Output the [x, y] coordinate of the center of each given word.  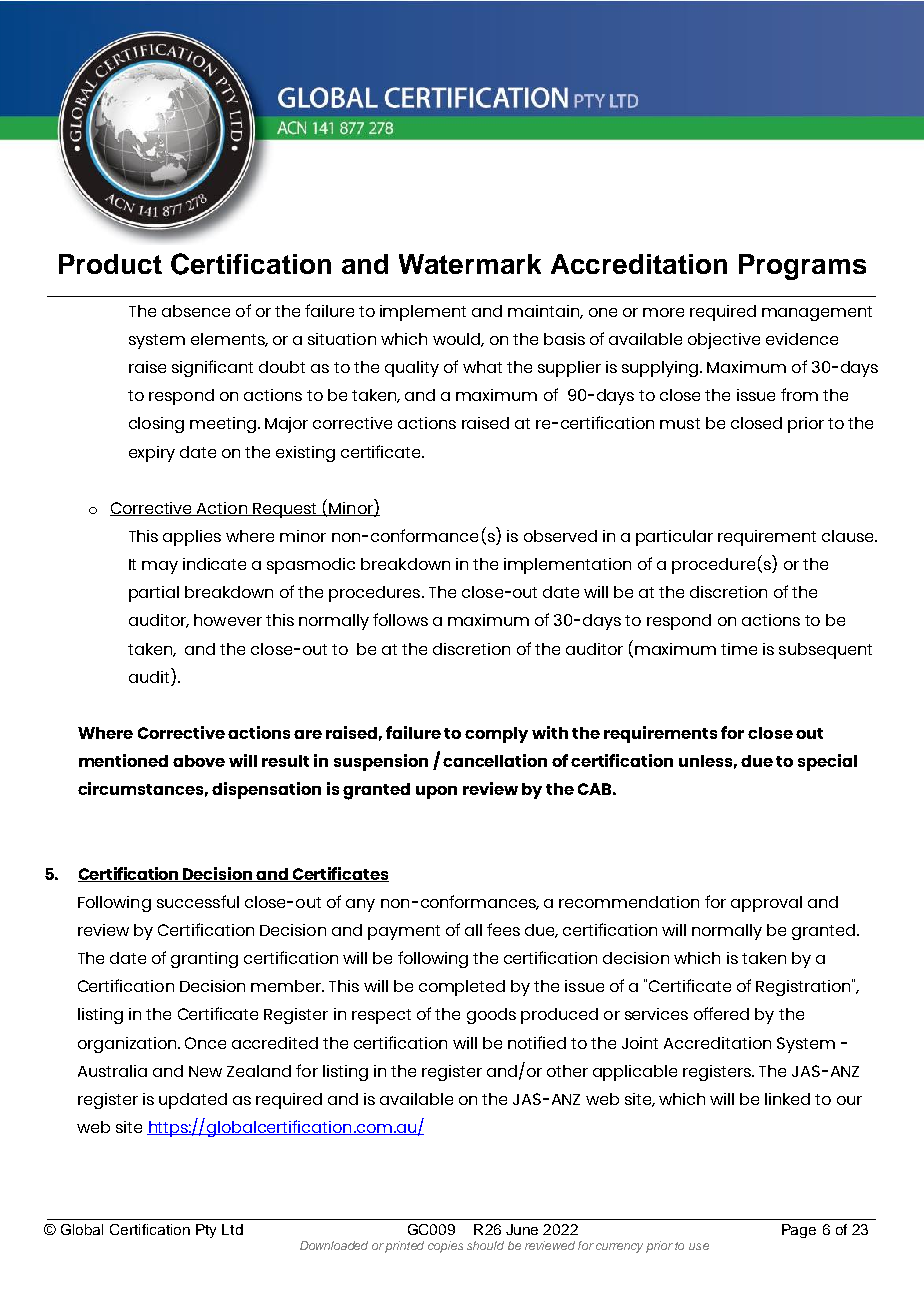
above [199, 761]
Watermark [470, 264]
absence [196, 311]
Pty [206, 1231]
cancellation [495, 760]
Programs [802, 267]
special [827, 762]
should [485, 1245]
